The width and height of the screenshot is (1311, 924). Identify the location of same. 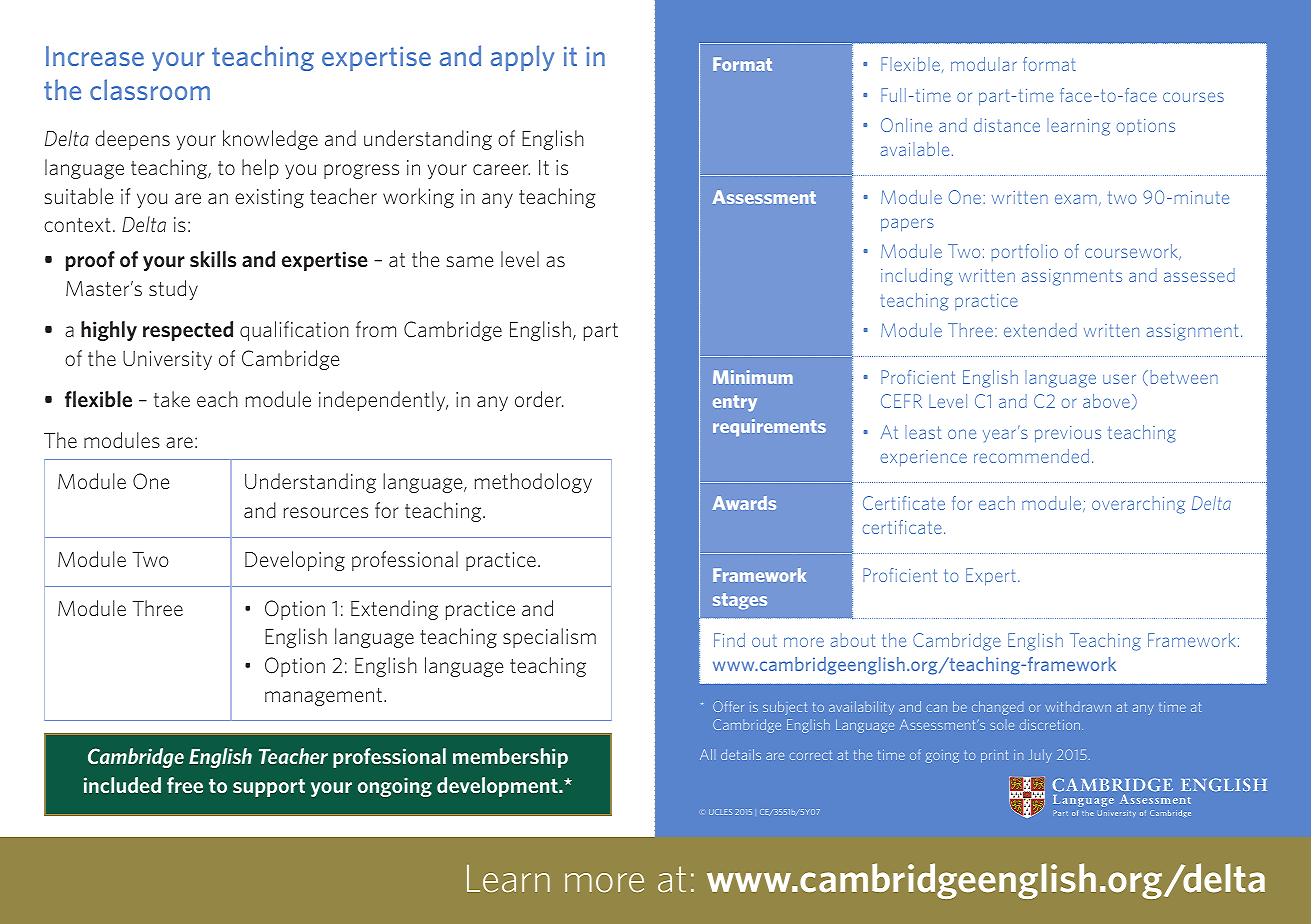
(469, 261).
